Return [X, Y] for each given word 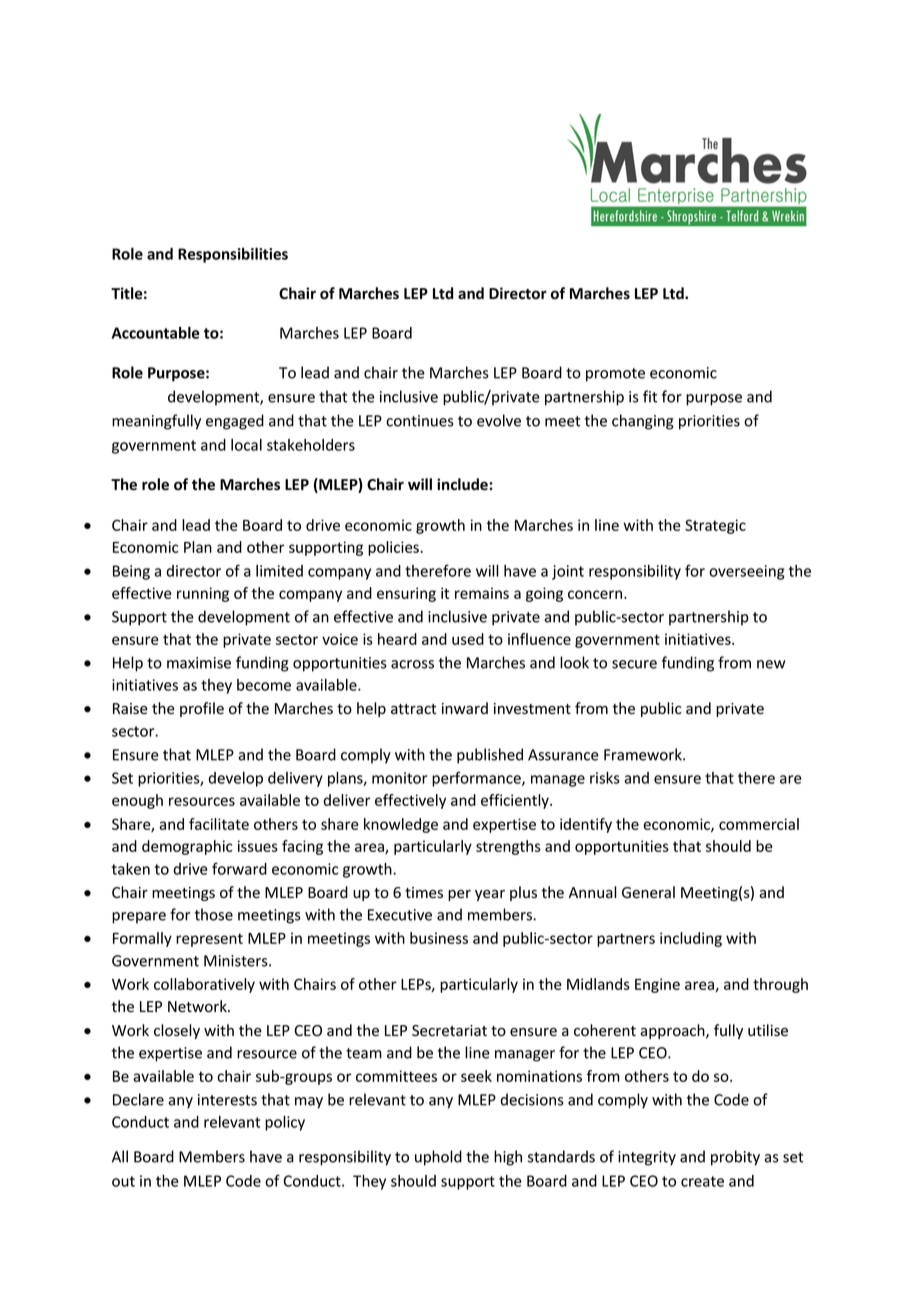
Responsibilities [233, 255]
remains [482, 593]
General [648, 892]
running [203, 594]
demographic [187, 847]
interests [227, 1100]
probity [735, 1158]
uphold [438, 1158]
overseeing [747, 572]
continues [420, 421]
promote [615, 375]
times [424, 893]
